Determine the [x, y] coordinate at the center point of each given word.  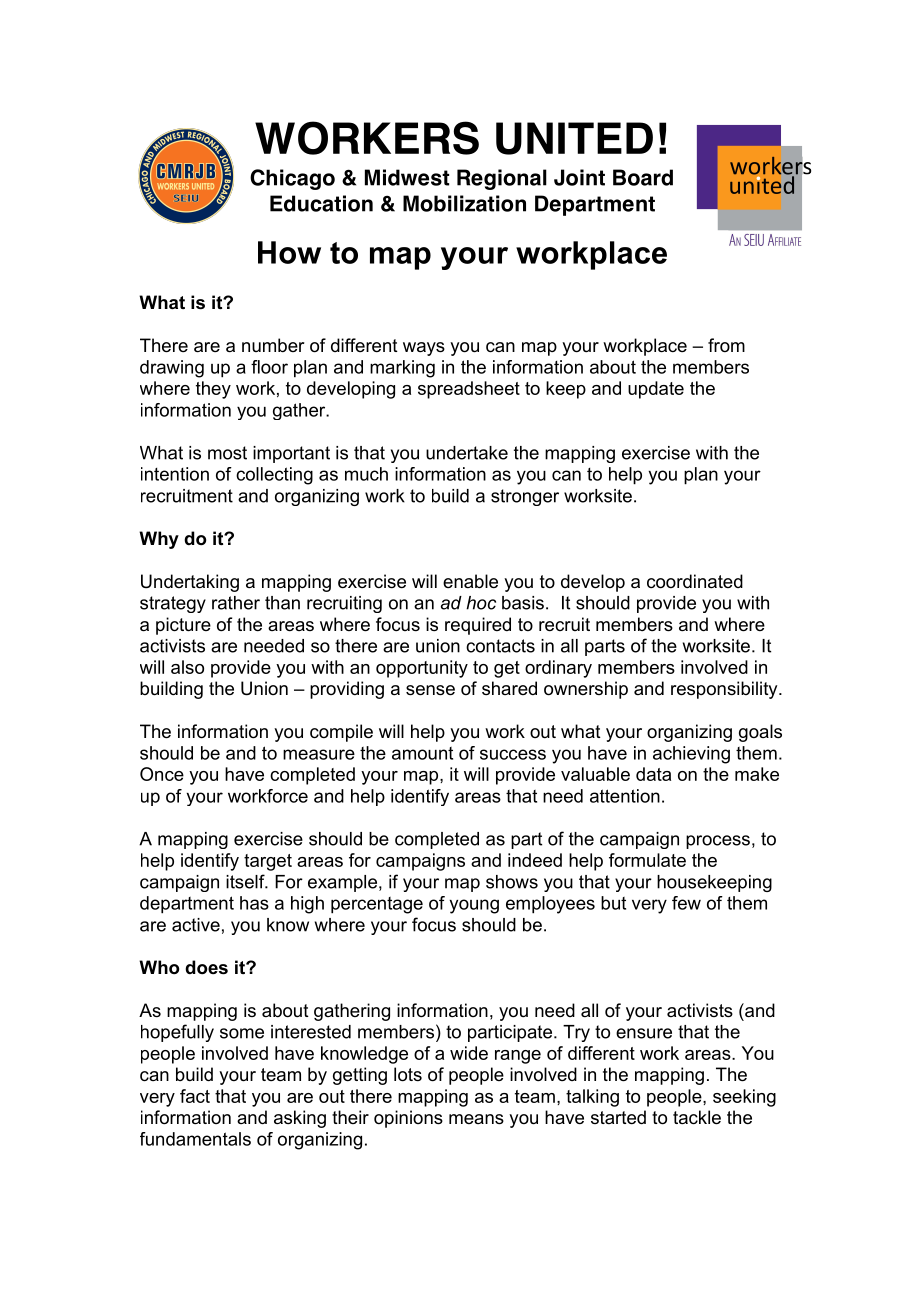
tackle [697, 1117]
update [656, 390]
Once [162, 774]
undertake [467, 453]
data [653, 774]
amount [422, 753]
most [227, 453]
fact [195, 1096]
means [476, 1119]
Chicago [292, 179]
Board [643, 177]
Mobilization [464, 203]
